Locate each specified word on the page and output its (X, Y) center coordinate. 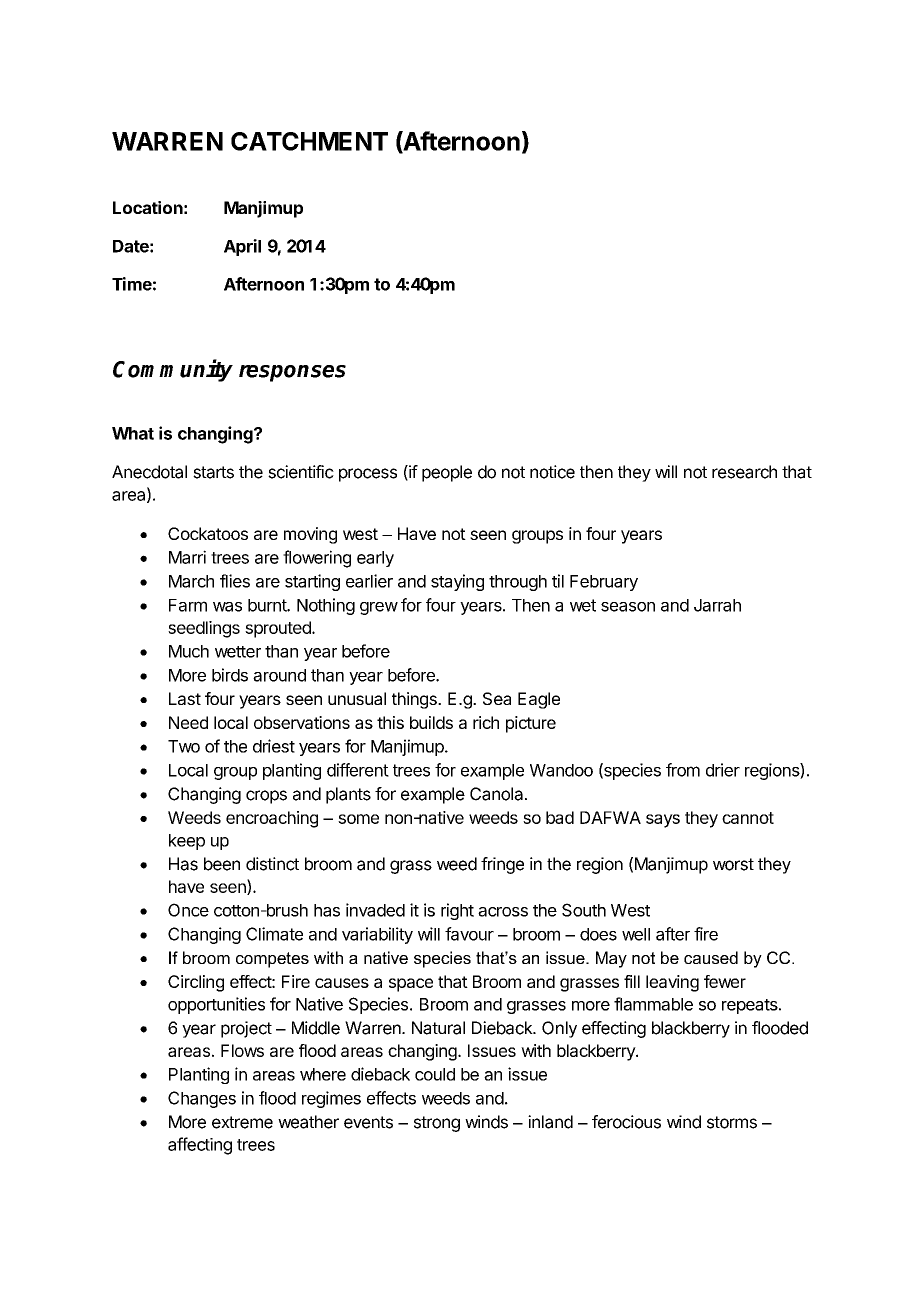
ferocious (626, 1122)
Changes (202, 1099)
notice (552, 472)
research (744, 472)
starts (213, 472)
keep (187, 842)
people (447, 473)
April (242, 247)
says (663, 821)
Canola (498, 794)
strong (437, 1124)
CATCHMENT (309, 141)
